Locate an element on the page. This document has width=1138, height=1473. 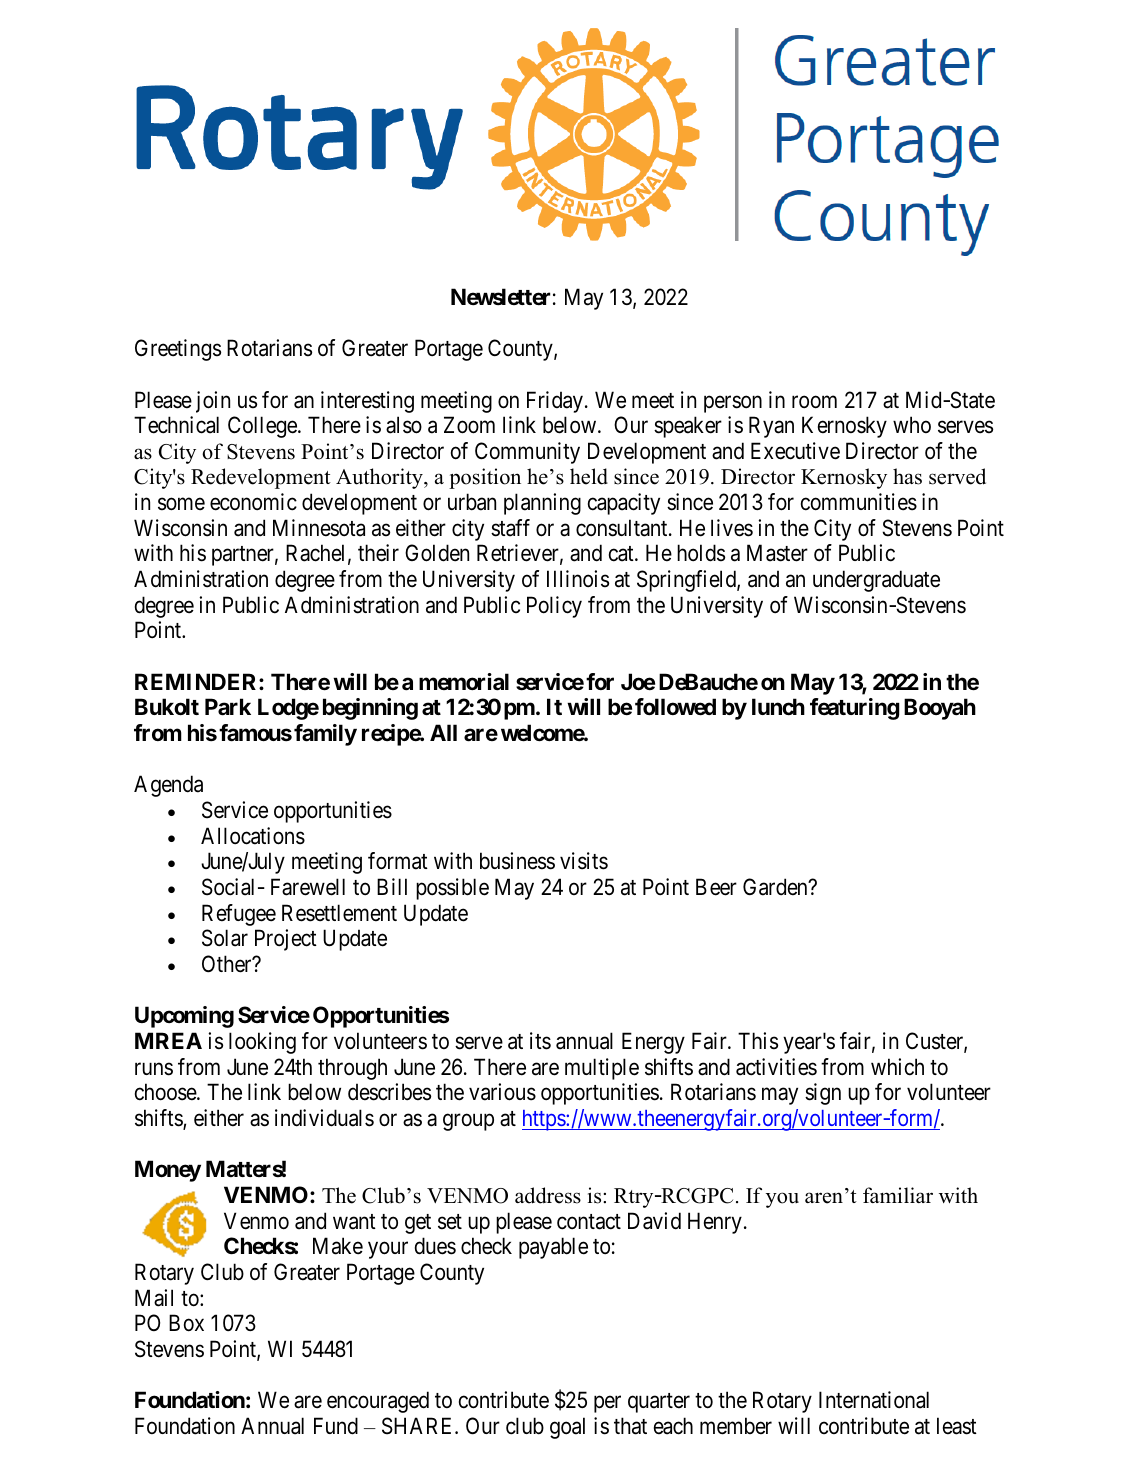
join is located at coordinates (213, 402).
